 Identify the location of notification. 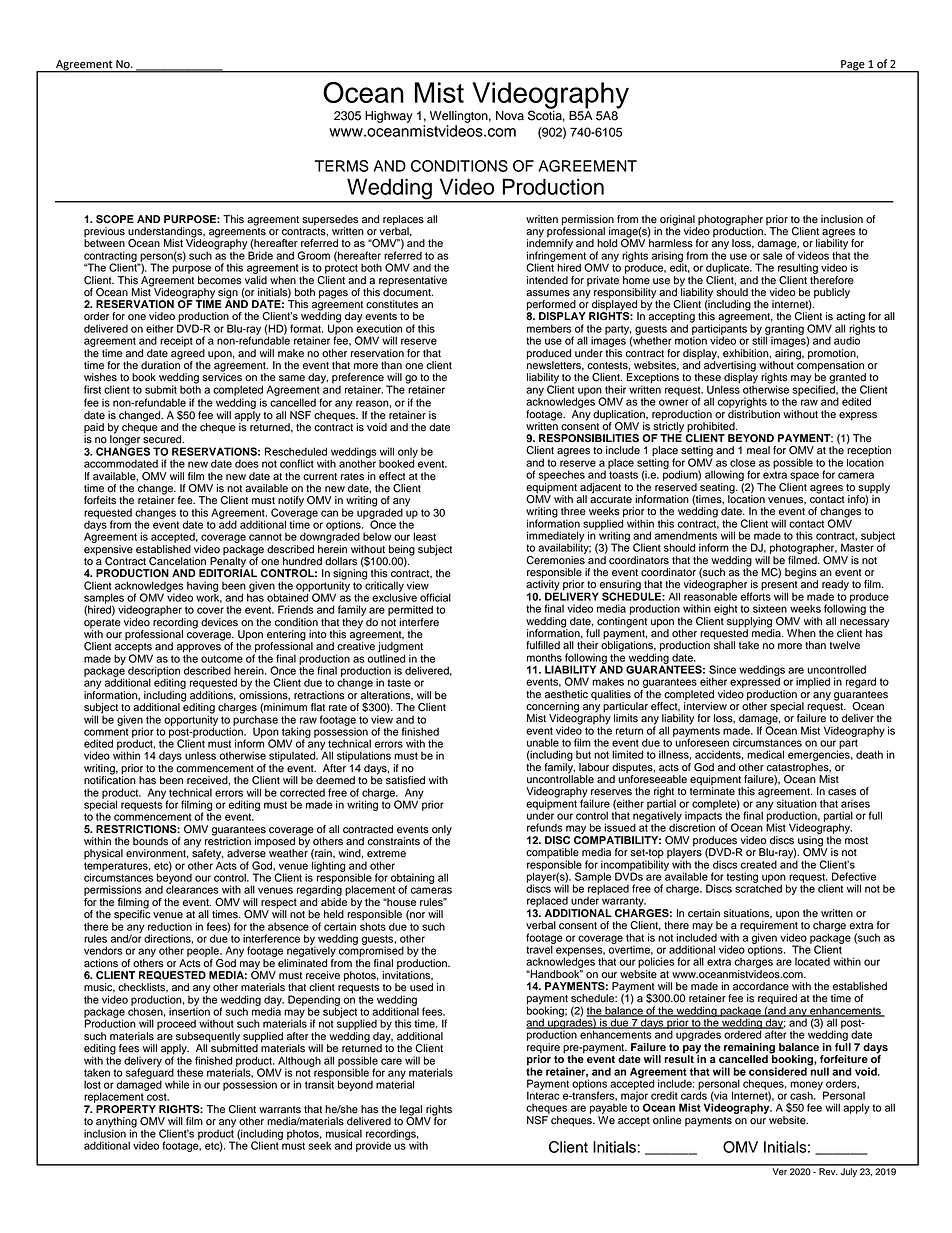
(110, 779).
